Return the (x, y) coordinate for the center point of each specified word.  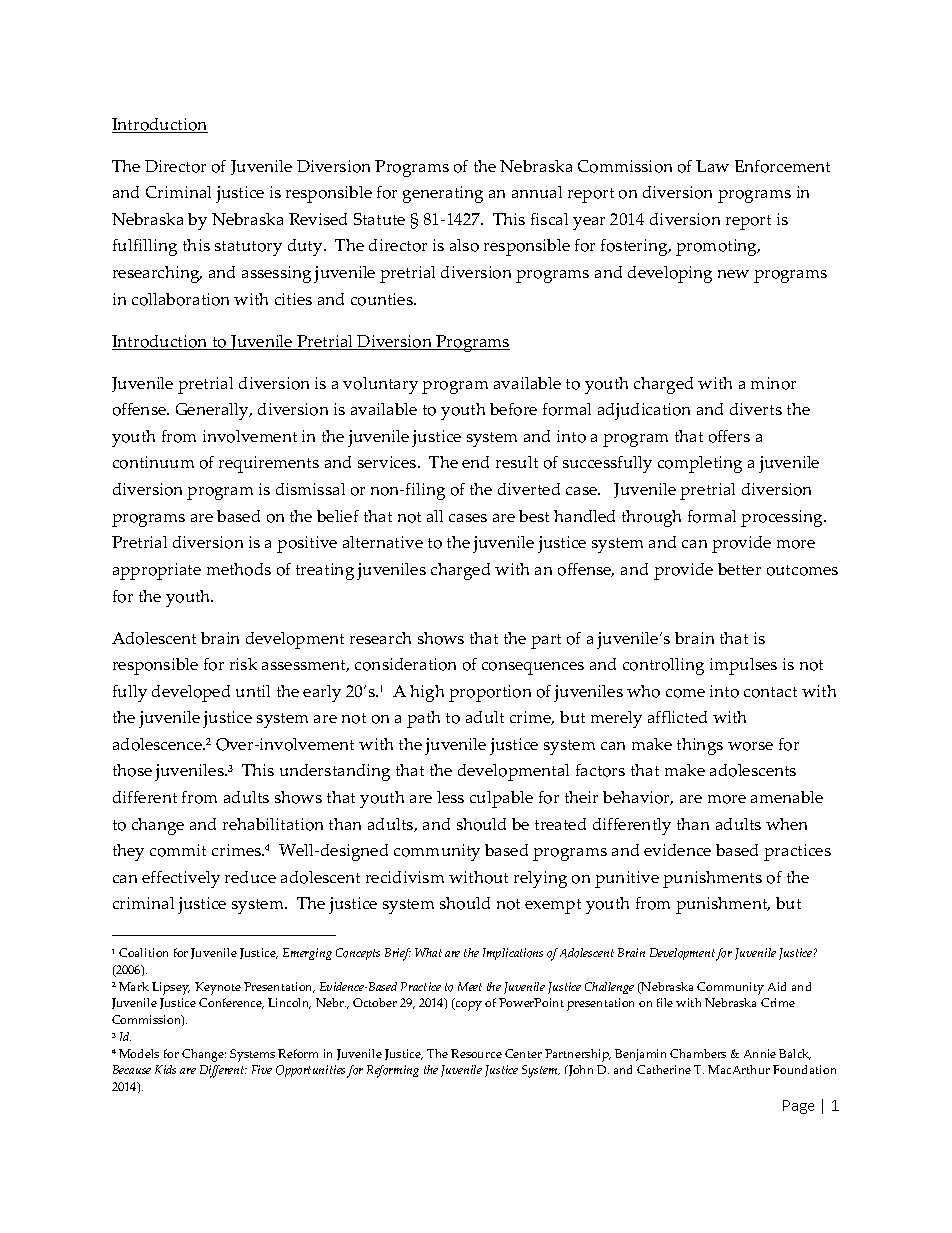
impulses (743, 666)
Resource (476, 1053)
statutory (248, 248)
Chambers (698, 1053)
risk (243, 664)
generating (443, 194)
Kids (165, 1069)
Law (712, 166)
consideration (405, 664)
